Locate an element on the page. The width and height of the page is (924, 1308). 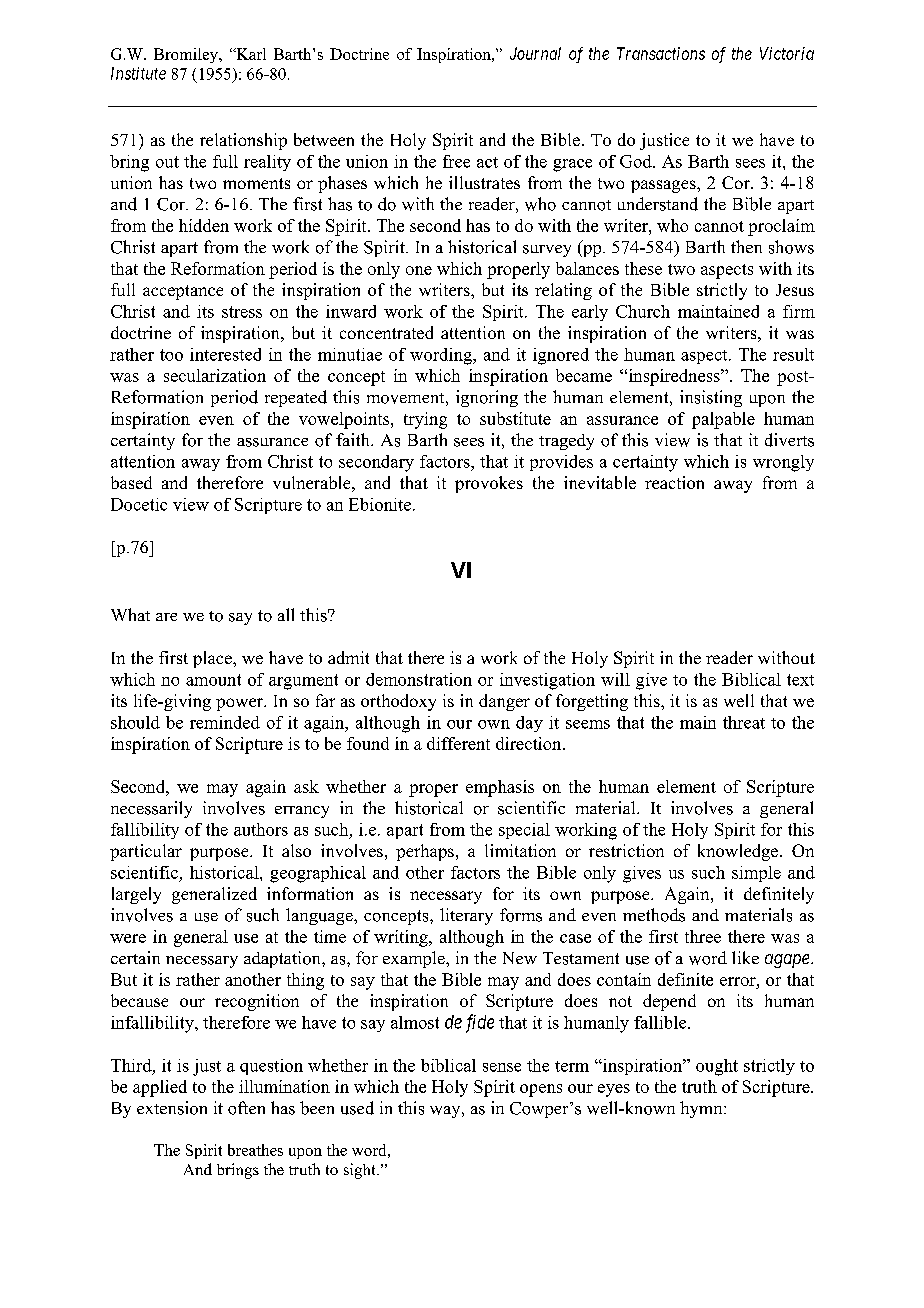
breathes is located at coordinates (255, 1150).
